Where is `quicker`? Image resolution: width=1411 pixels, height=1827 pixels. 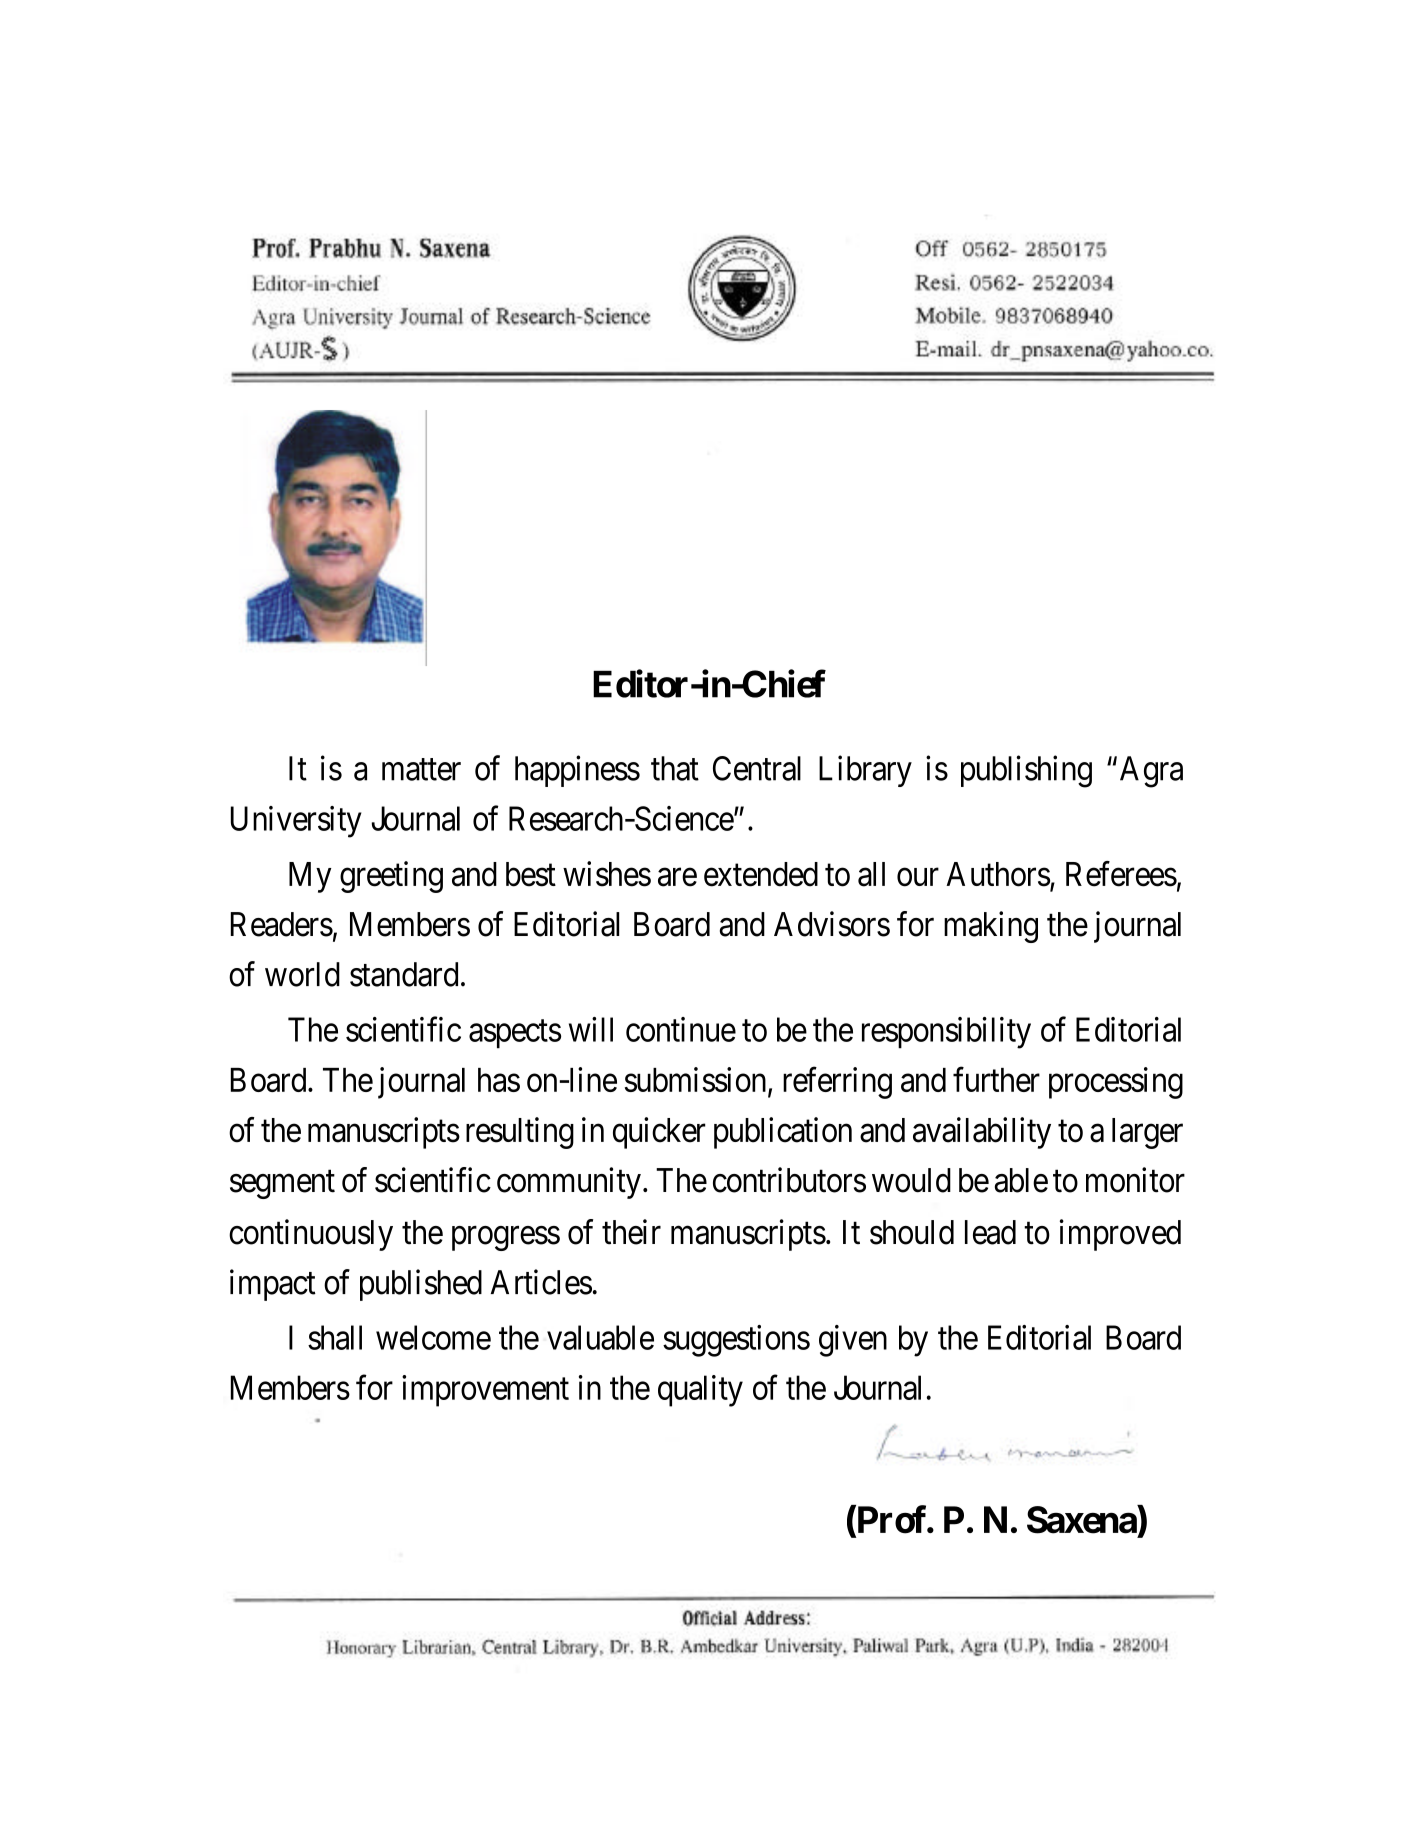 quicker is located at coordinates (659, 1133).
